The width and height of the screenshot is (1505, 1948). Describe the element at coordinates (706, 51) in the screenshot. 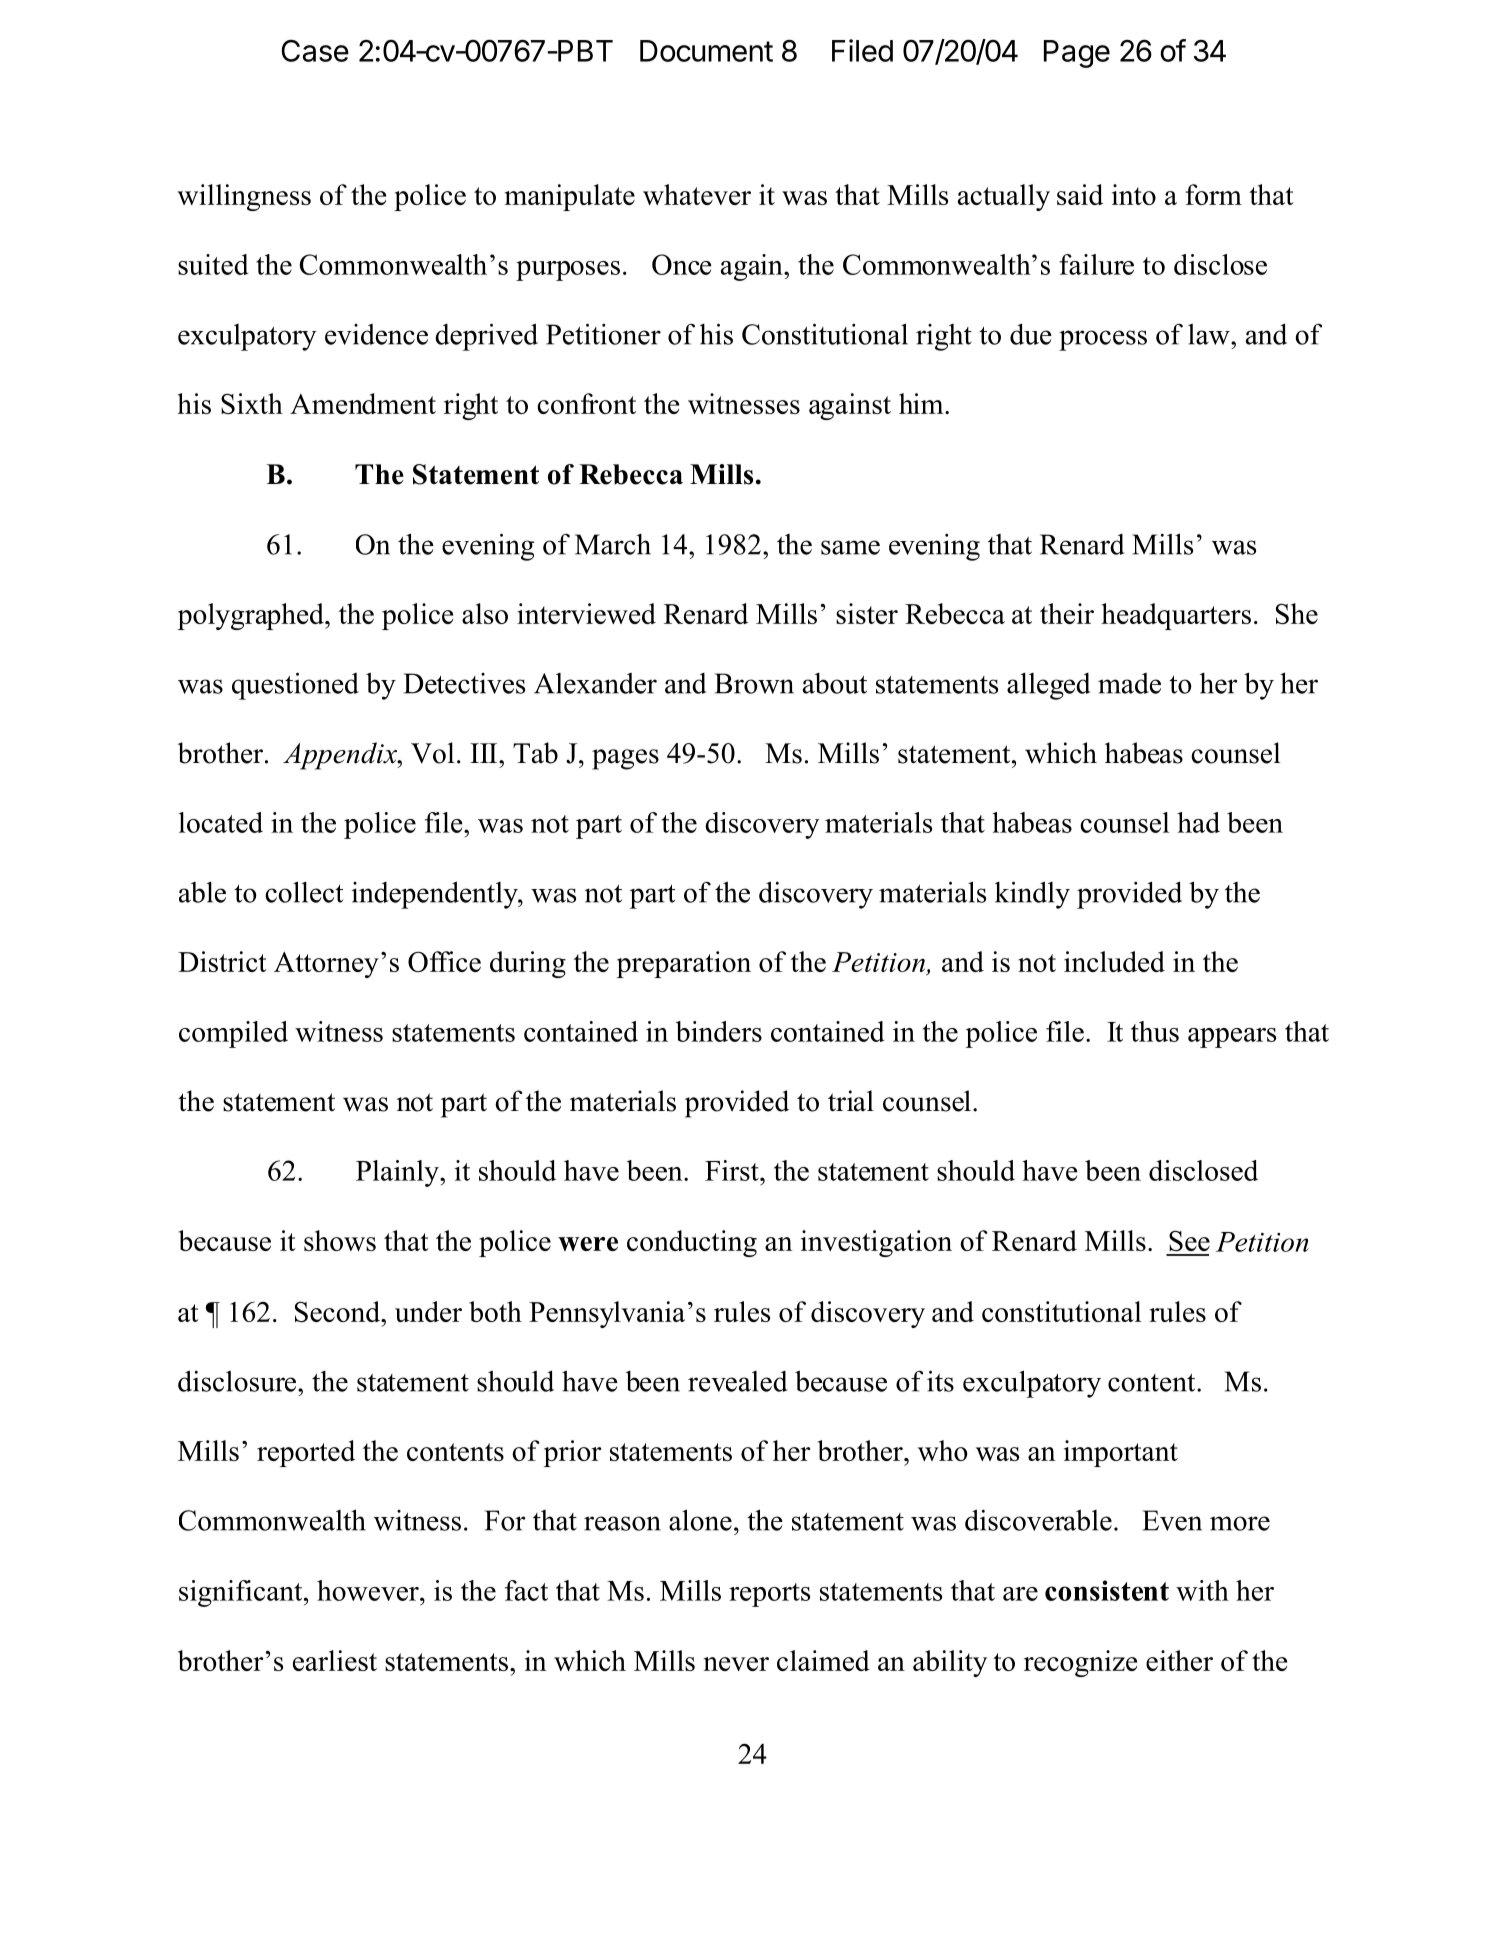

I see `Document` at that location.
